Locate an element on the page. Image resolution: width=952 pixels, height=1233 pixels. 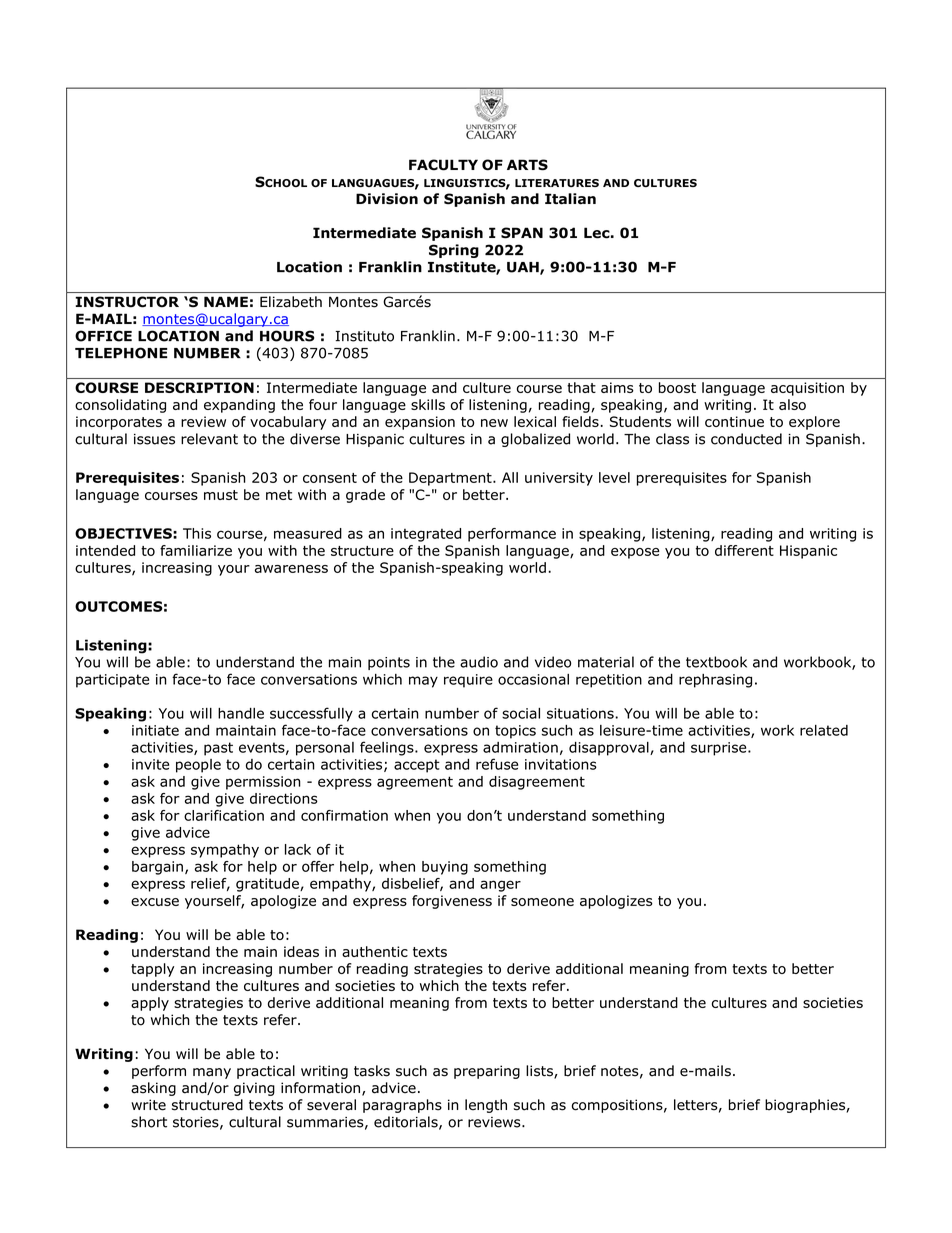
participate is located at coordinates (112, 681).
